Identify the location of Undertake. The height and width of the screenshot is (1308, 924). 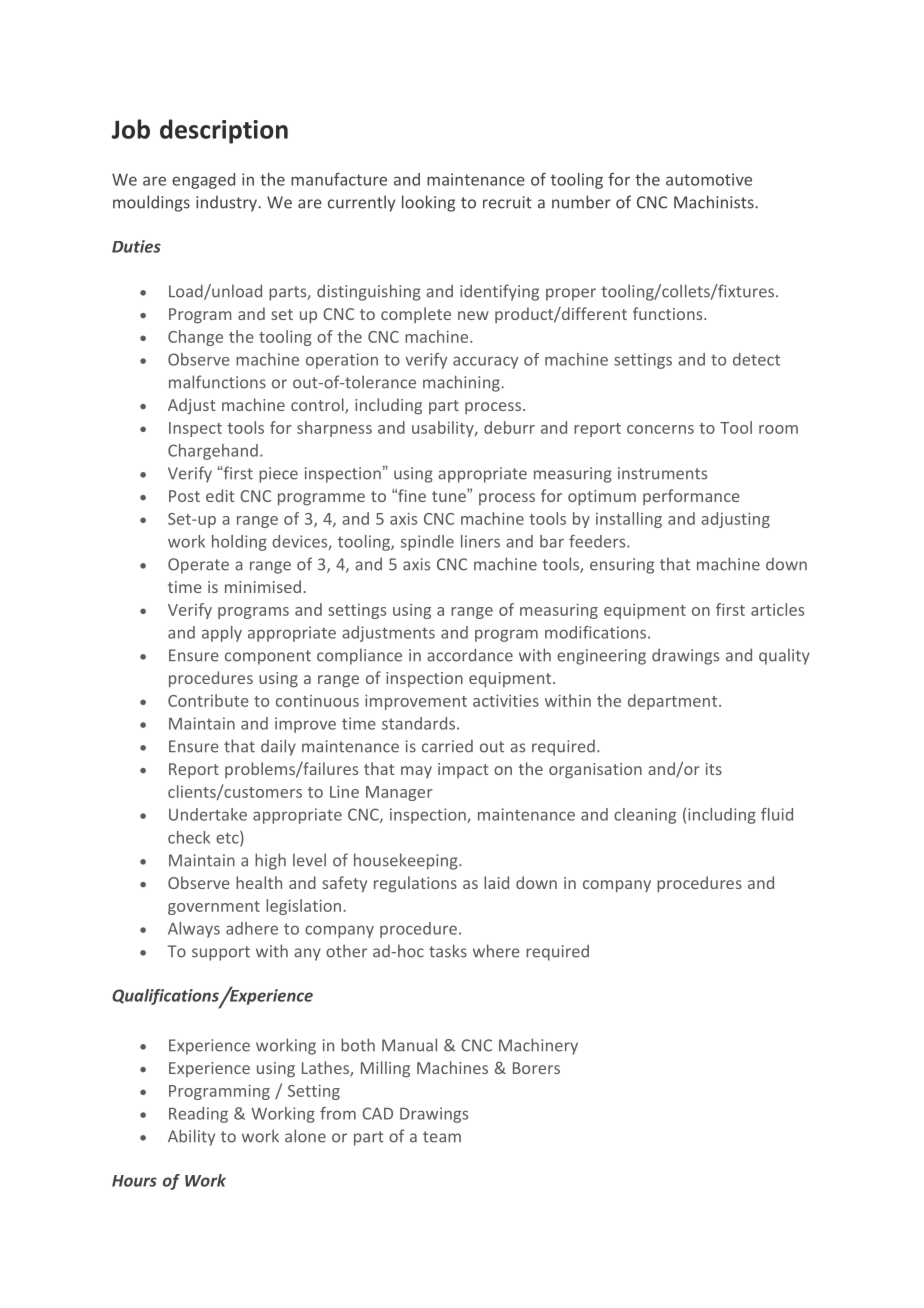
(208, 814).
